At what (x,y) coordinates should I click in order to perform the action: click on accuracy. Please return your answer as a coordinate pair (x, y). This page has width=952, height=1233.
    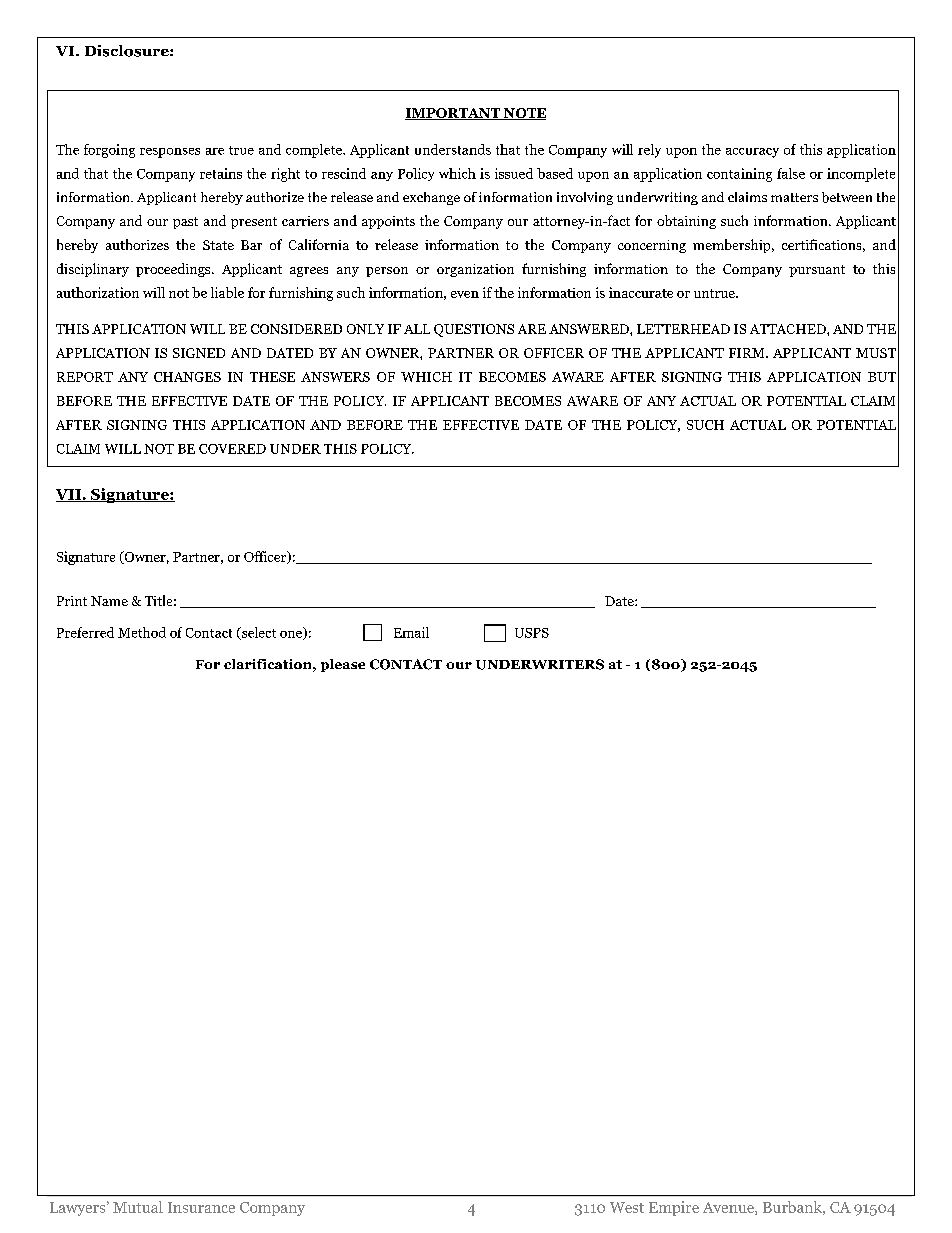
    Looking at the image, I should click on (752, 153).
